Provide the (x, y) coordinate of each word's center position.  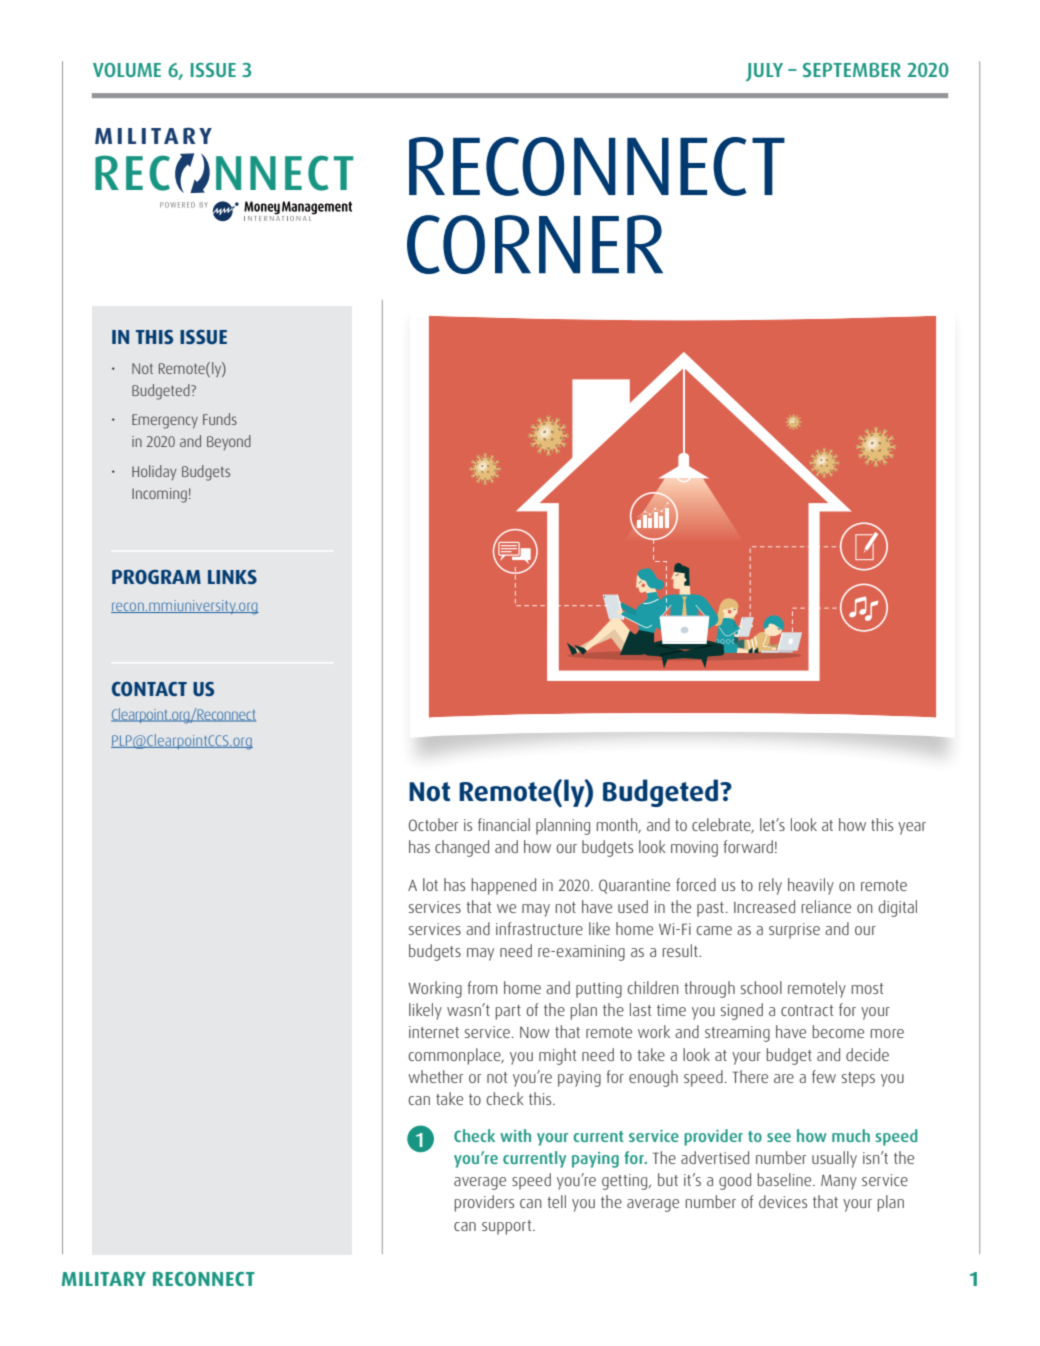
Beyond (229, 442)
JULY (764, 72)
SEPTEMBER (852, 70)
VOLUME (127, 70)
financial (504, 824)
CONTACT (149, 689)
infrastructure (539, 928)
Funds (220, 419)
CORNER (535, 244)
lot (430, 884)
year (912, 828)
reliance (826, 906)
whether (435, 1076)
